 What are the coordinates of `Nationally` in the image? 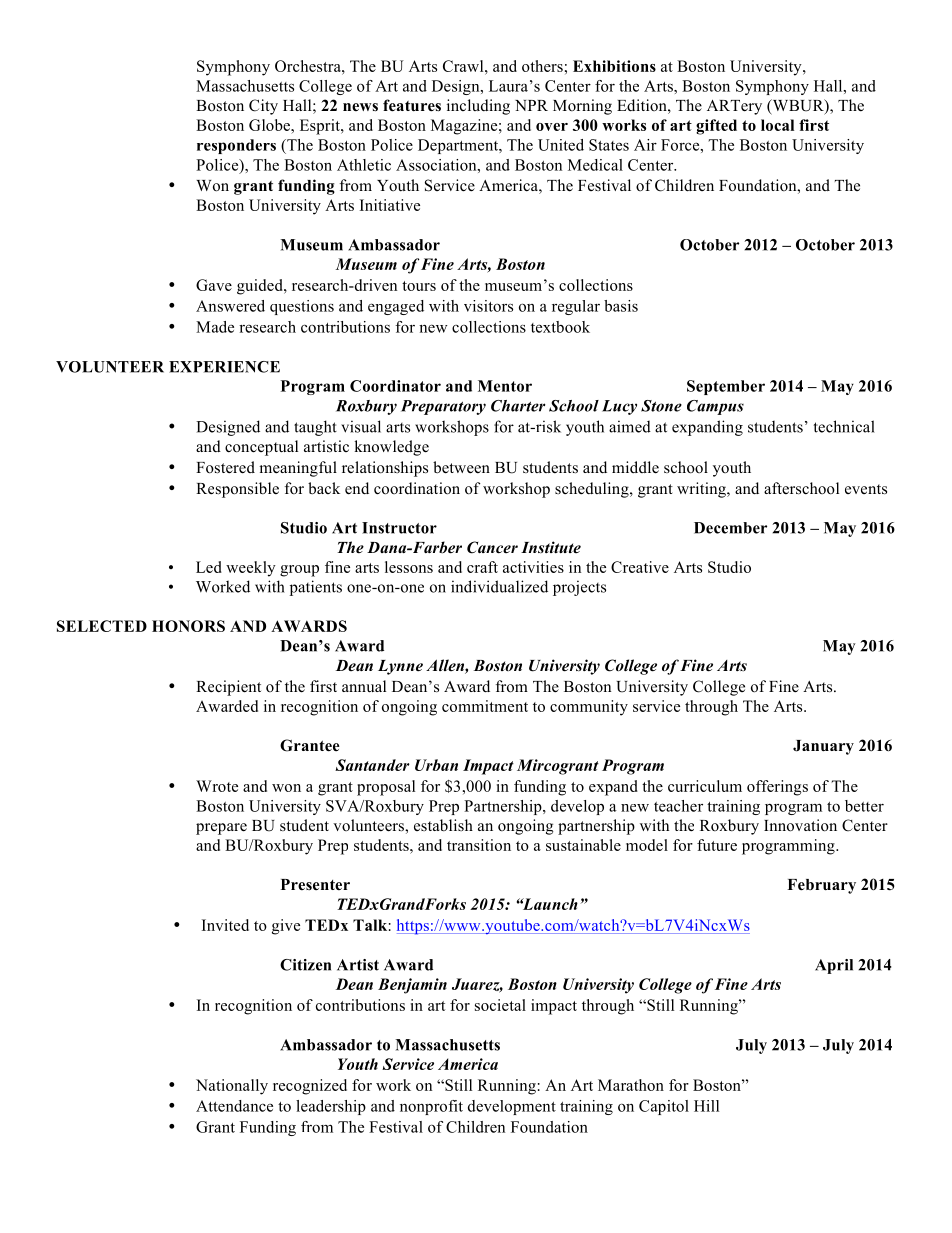 It's located at (232, 1087).
